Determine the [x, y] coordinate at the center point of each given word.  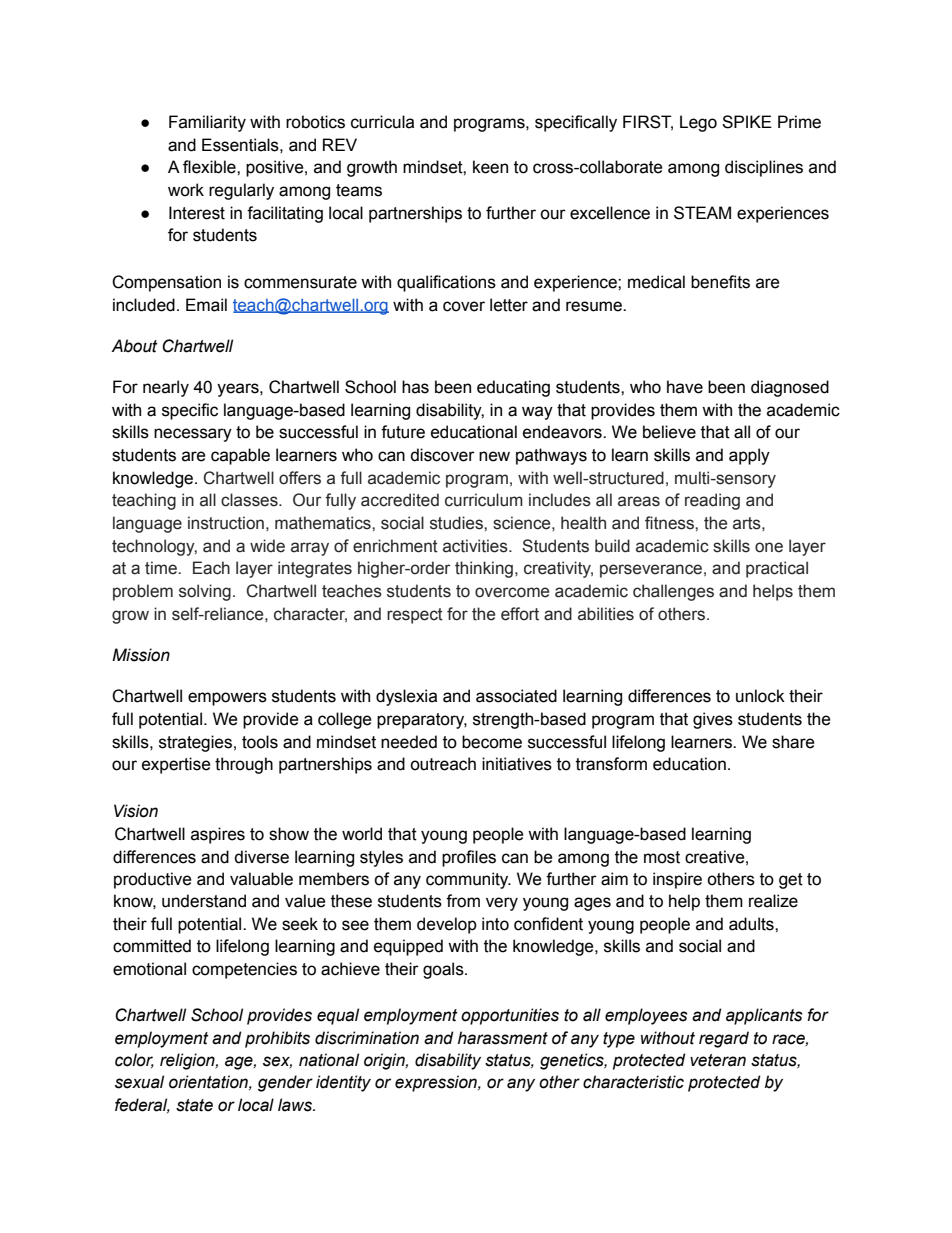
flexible [210, 167]
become [492, 742]
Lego [698, 123]
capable [240, 456]
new [494, 456]
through [244, 765]
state [194, 1105]
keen [490, 167]
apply [749, 456]
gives [713, 720]
